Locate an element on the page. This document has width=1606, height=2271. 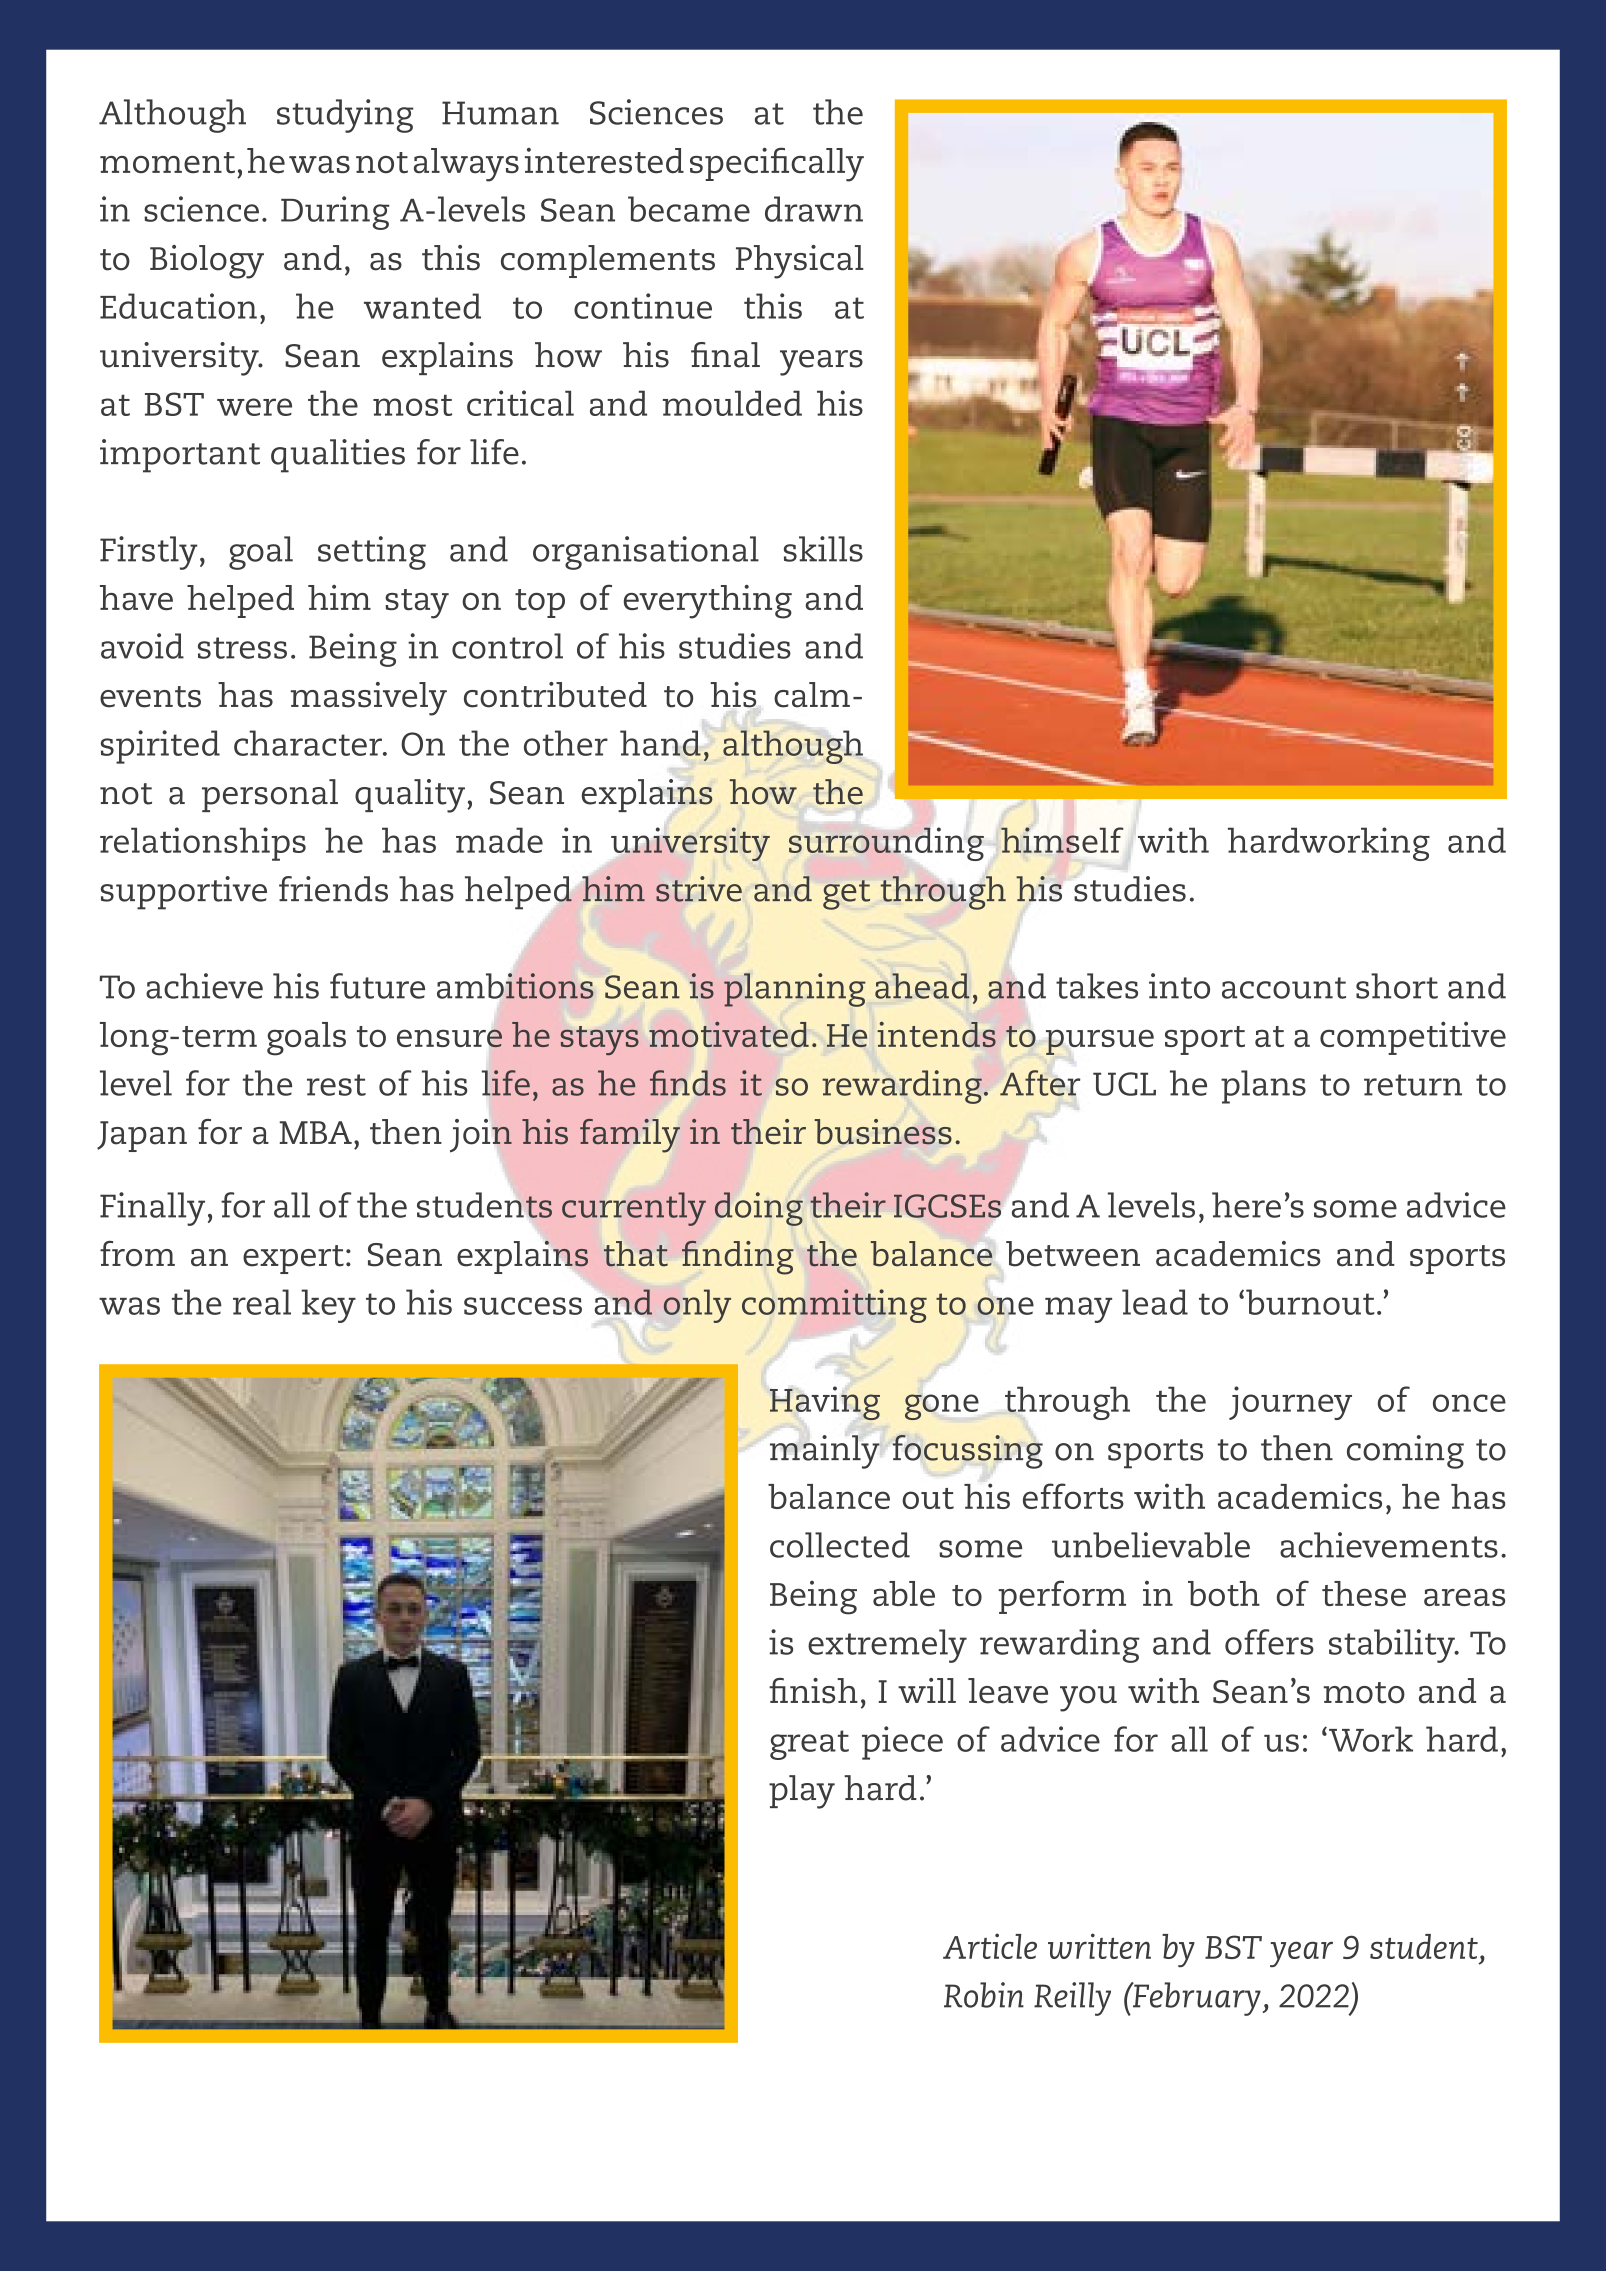
specifically is located at coordinates (777, 164).
